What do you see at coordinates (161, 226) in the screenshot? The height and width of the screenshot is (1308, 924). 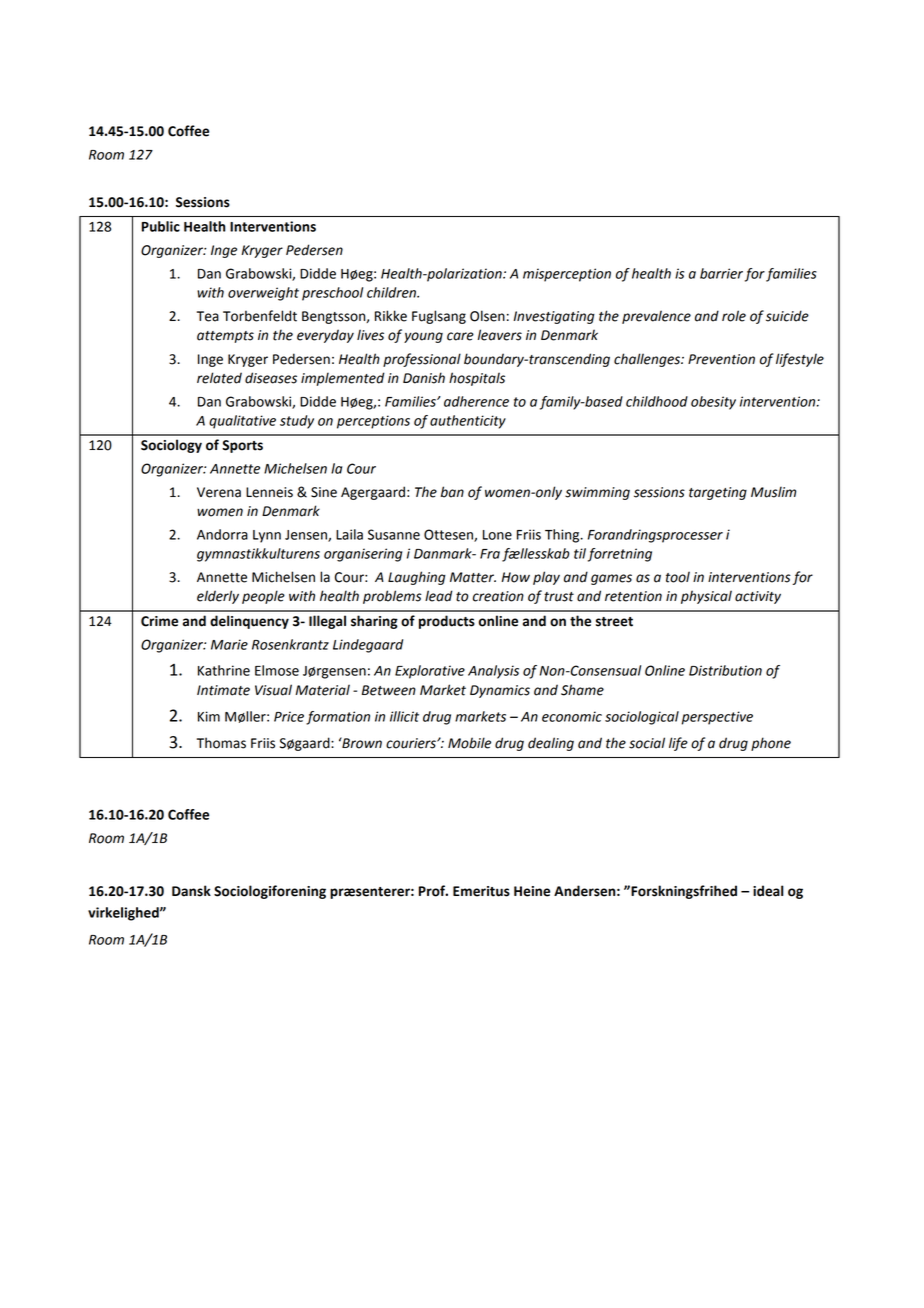 I see `Public` at bounding box center [161, 226].
